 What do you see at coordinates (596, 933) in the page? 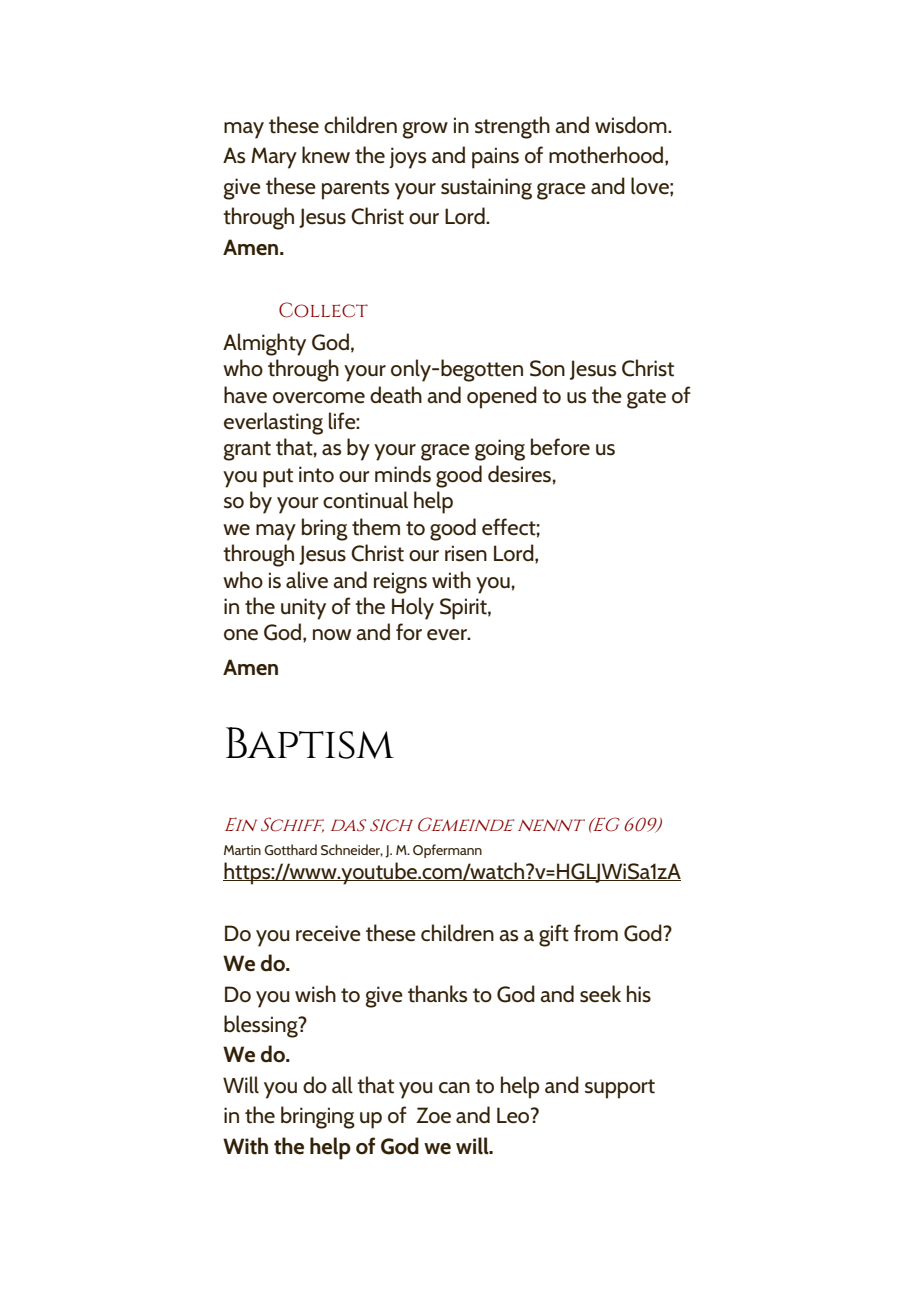
I see `from` at bounding box center [596, 933].
